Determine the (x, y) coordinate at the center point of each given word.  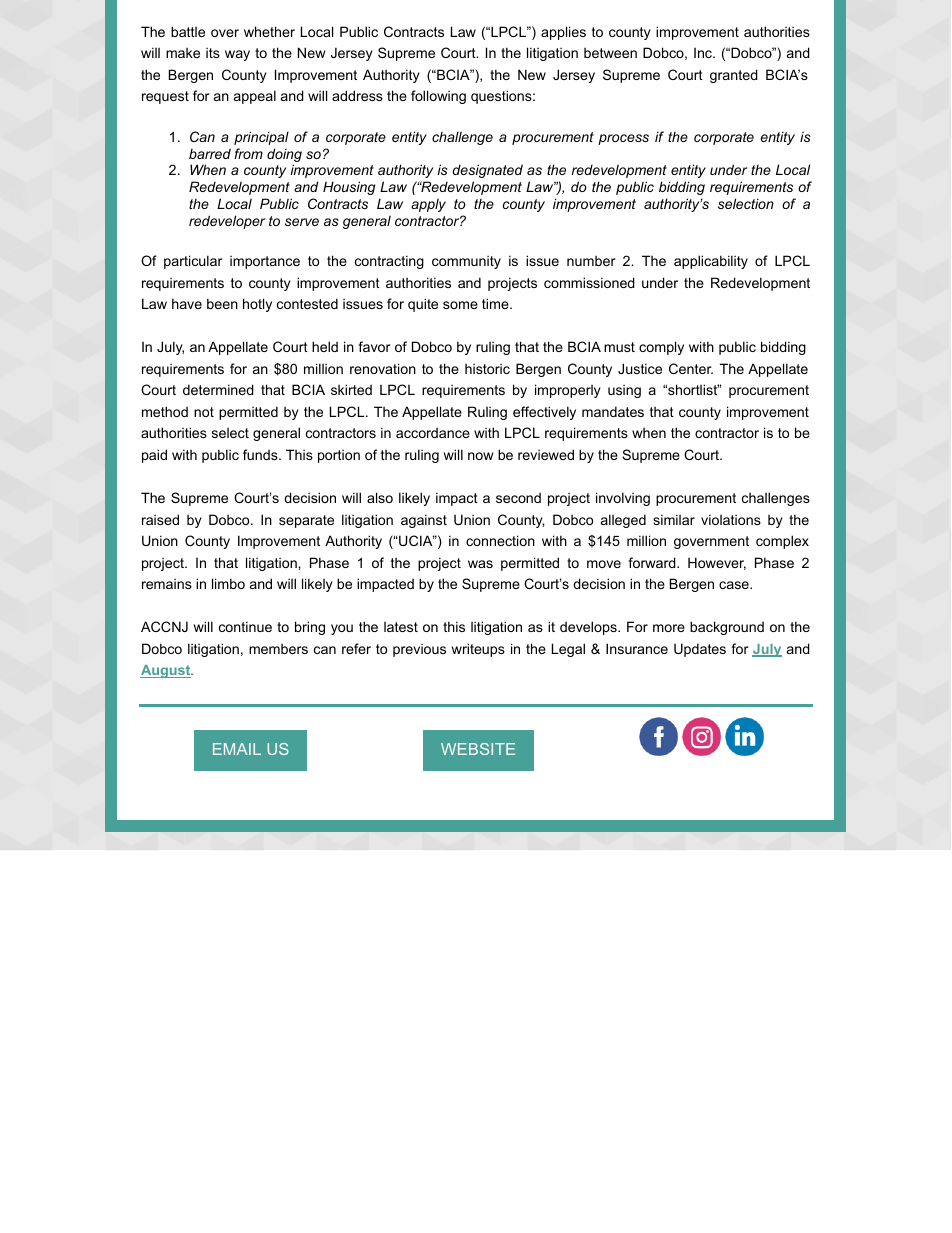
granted (734, 76)
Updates (700, 650)
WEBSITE (478, 749)
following (438, 97)
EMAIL (237, 749)
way (237, 55)
